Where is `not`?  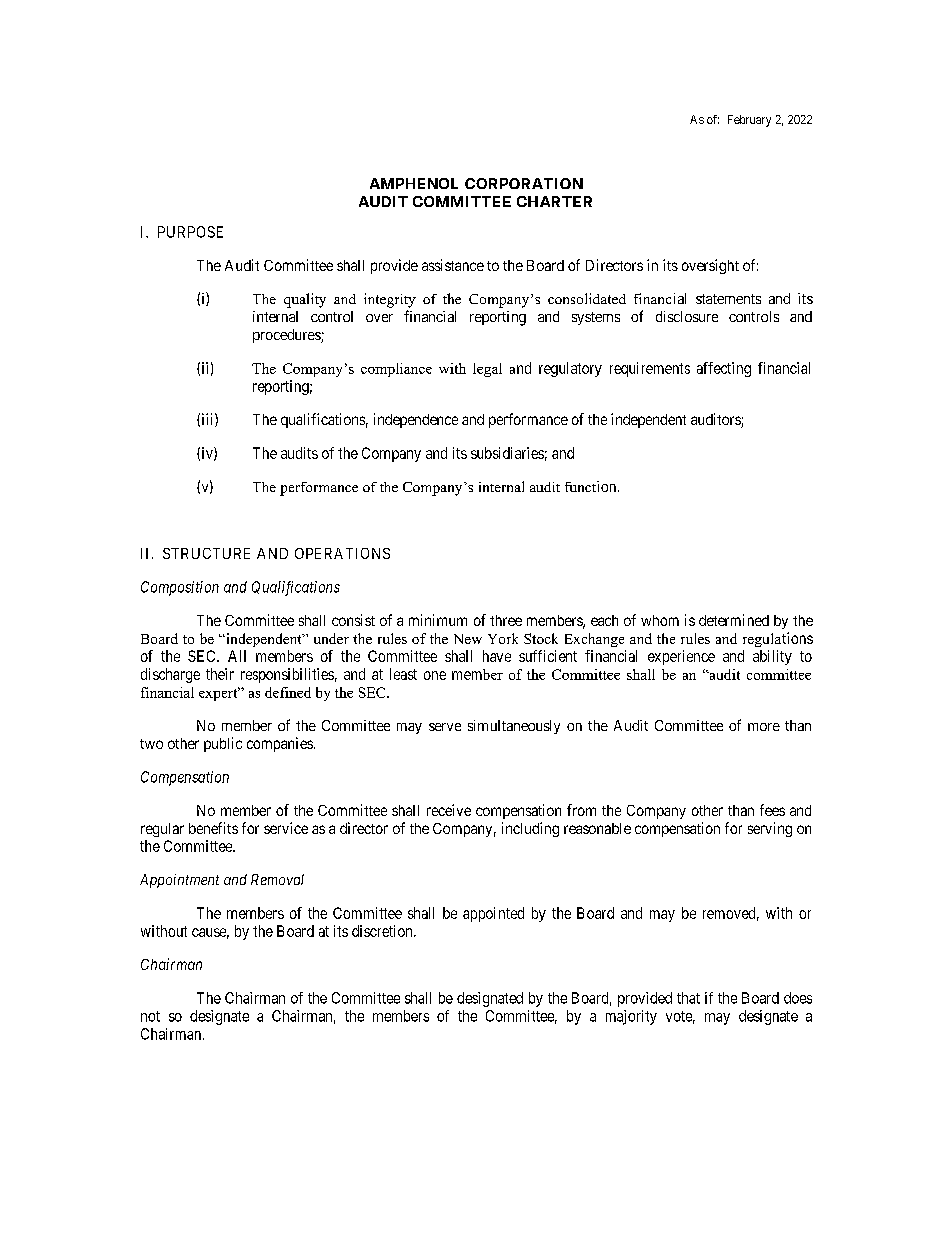 not is located at coordinates (150, 1016).
